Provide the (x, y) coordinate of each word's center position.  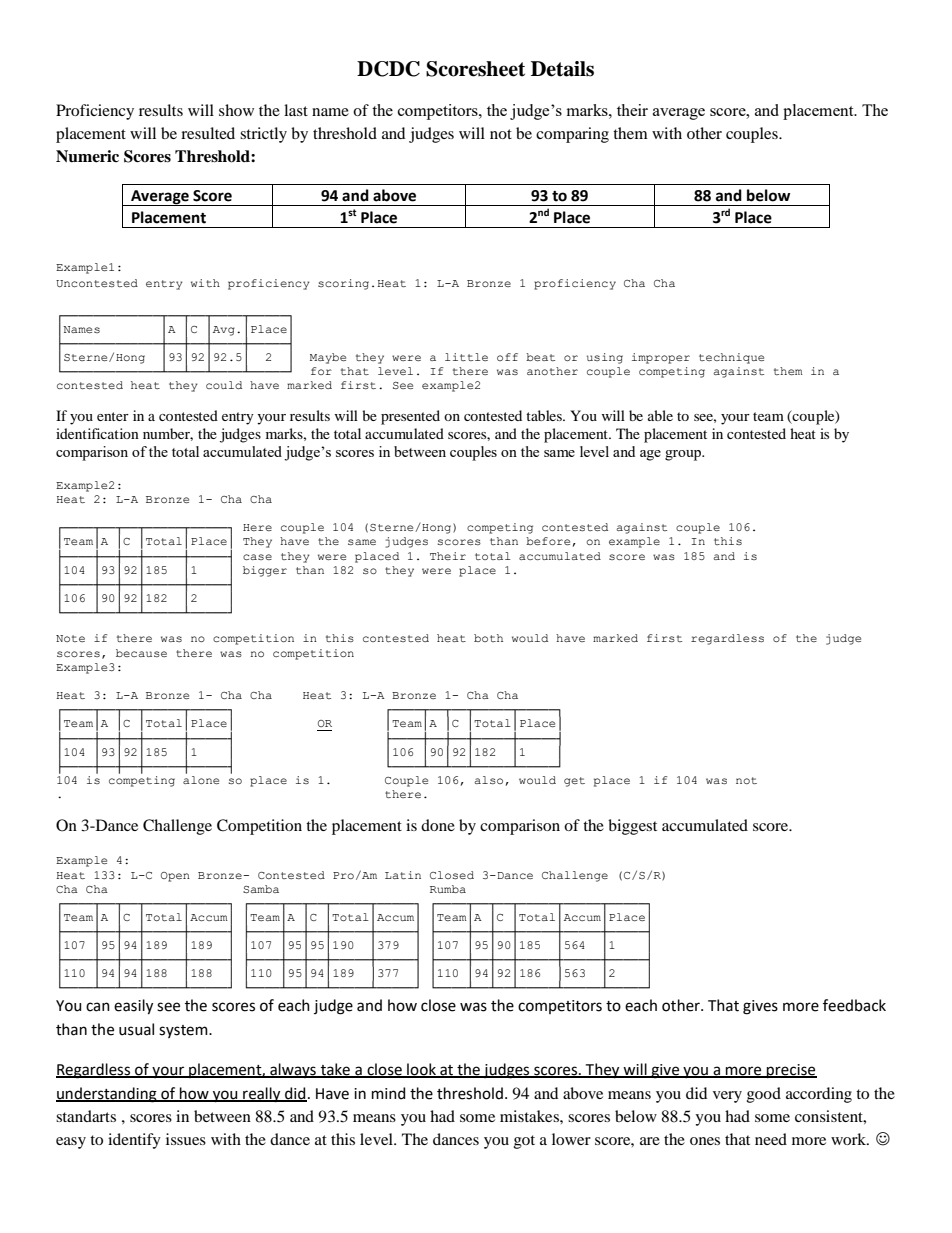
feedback (854, 1005)
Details (562, 69)
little (466, 357)
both (488, 638)
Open (175, 877)
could (224, 385)
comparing (572, 135)
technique (731, 358)
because (141, 653)
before (548, 541)
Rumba (448, 889)
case (257, 557)
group (684, 455)
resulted (208, 133)
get (574, 782)
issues (186, 1139)
